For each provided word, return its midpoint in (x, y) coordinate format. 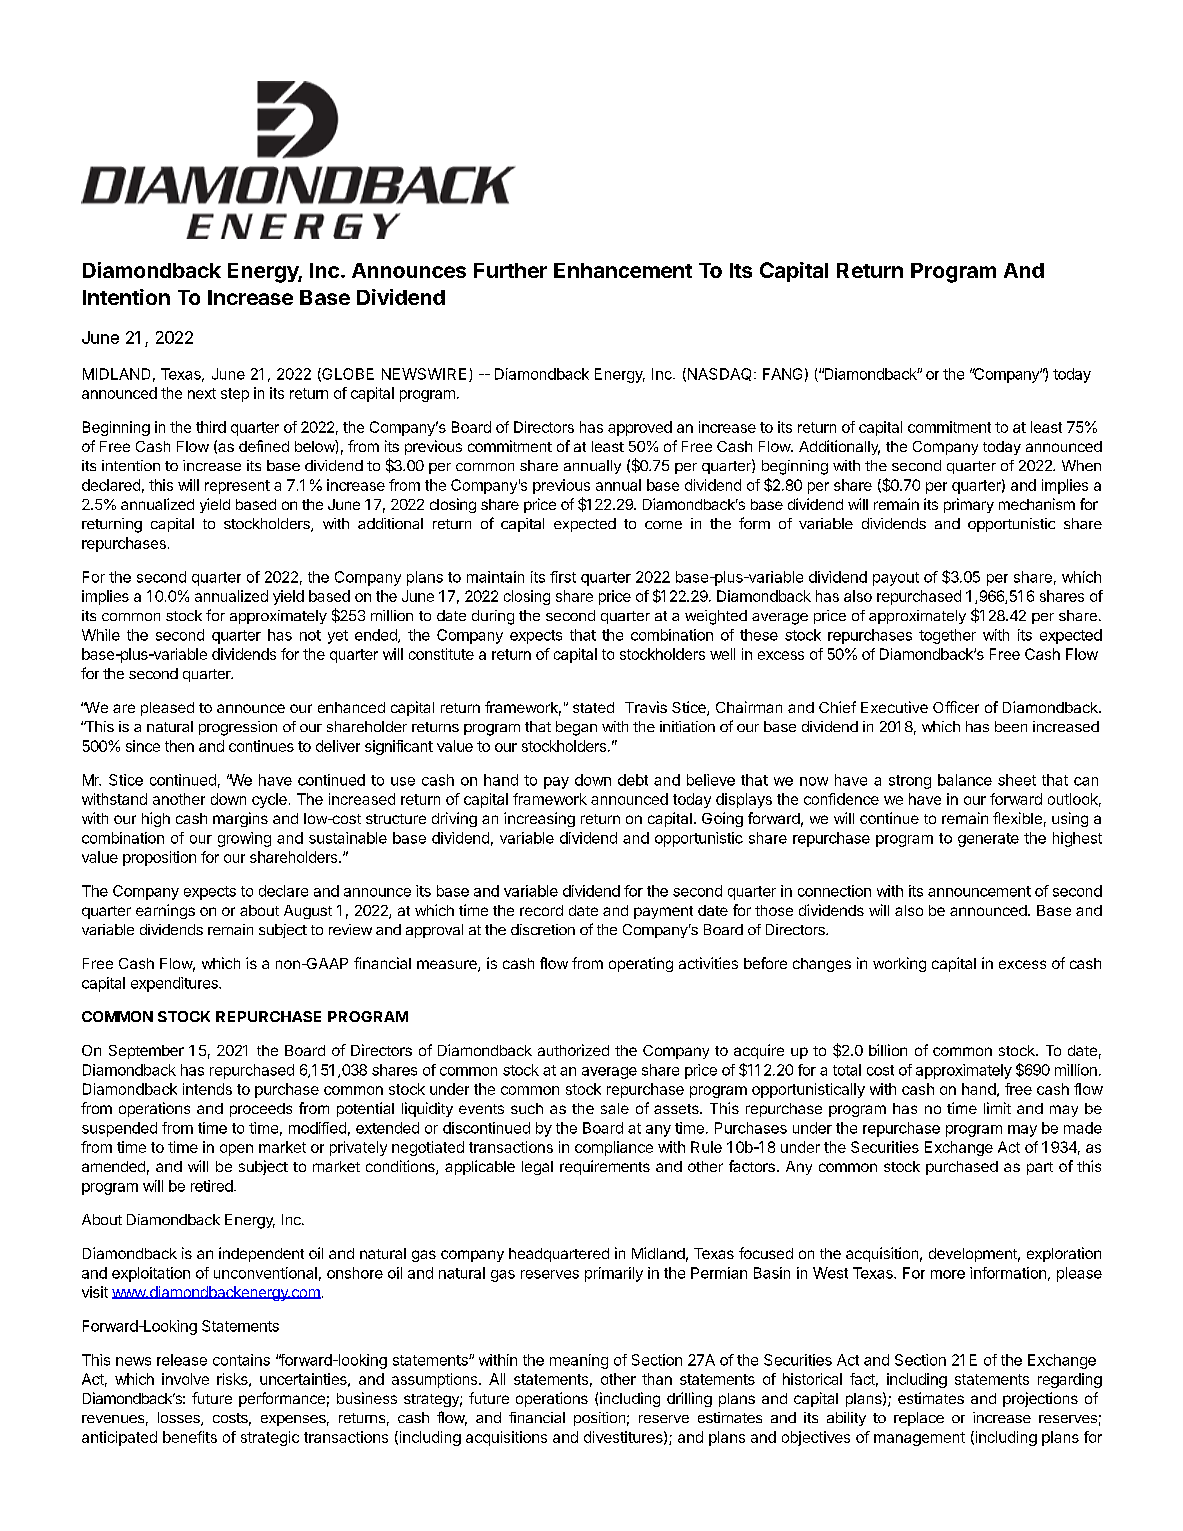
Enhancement (623, 270)
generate (988, 840)
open (236, 1150)
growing (244, 839)
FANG (782, 374)
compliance (614, 1148)
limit (997, 1108)
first (563, 577)
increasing (539, 819)
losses (180, 1419)
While (101, 635)
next (202, 393)
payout (896, 579)
